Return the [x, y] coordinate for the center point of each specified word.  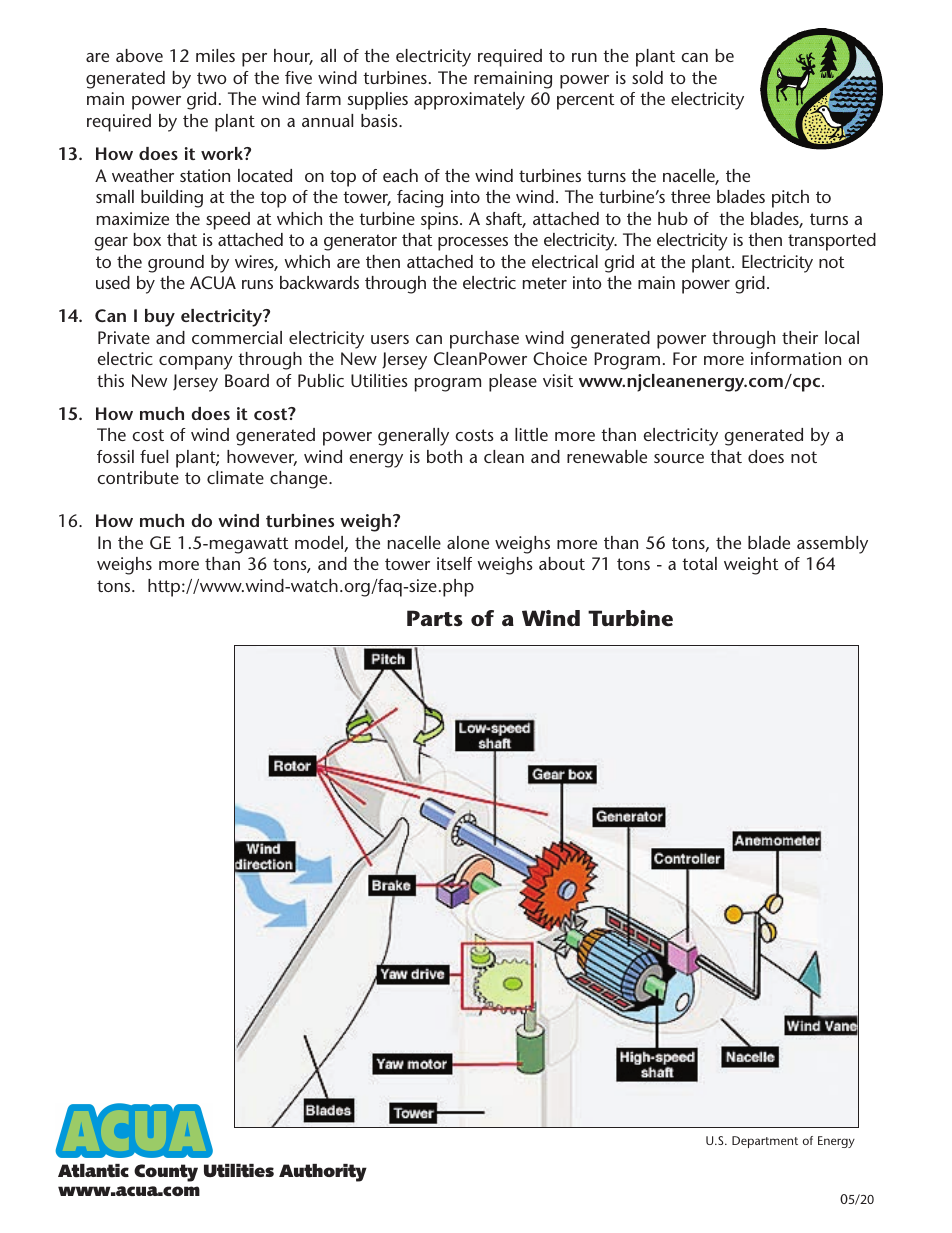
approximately [469, 101]
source [679, 458]
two [212, 78]
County [166, 1173]
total [699, 563]
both [444, 456]
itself [454, 563]
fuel [154, 456]
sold [647, 77]
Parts [435, 618]
